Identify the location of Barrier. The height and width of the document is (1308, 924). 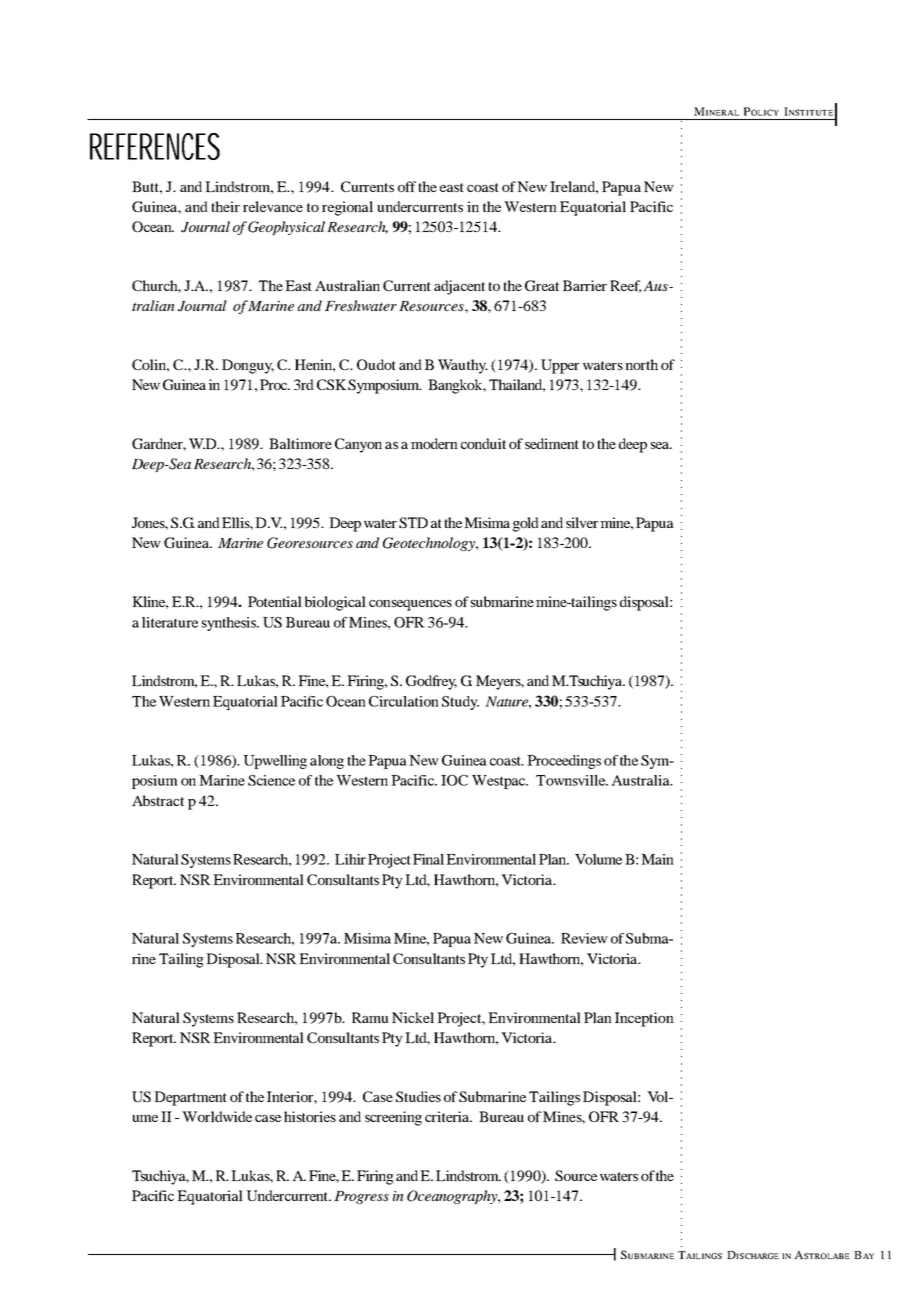
(585, 285).
